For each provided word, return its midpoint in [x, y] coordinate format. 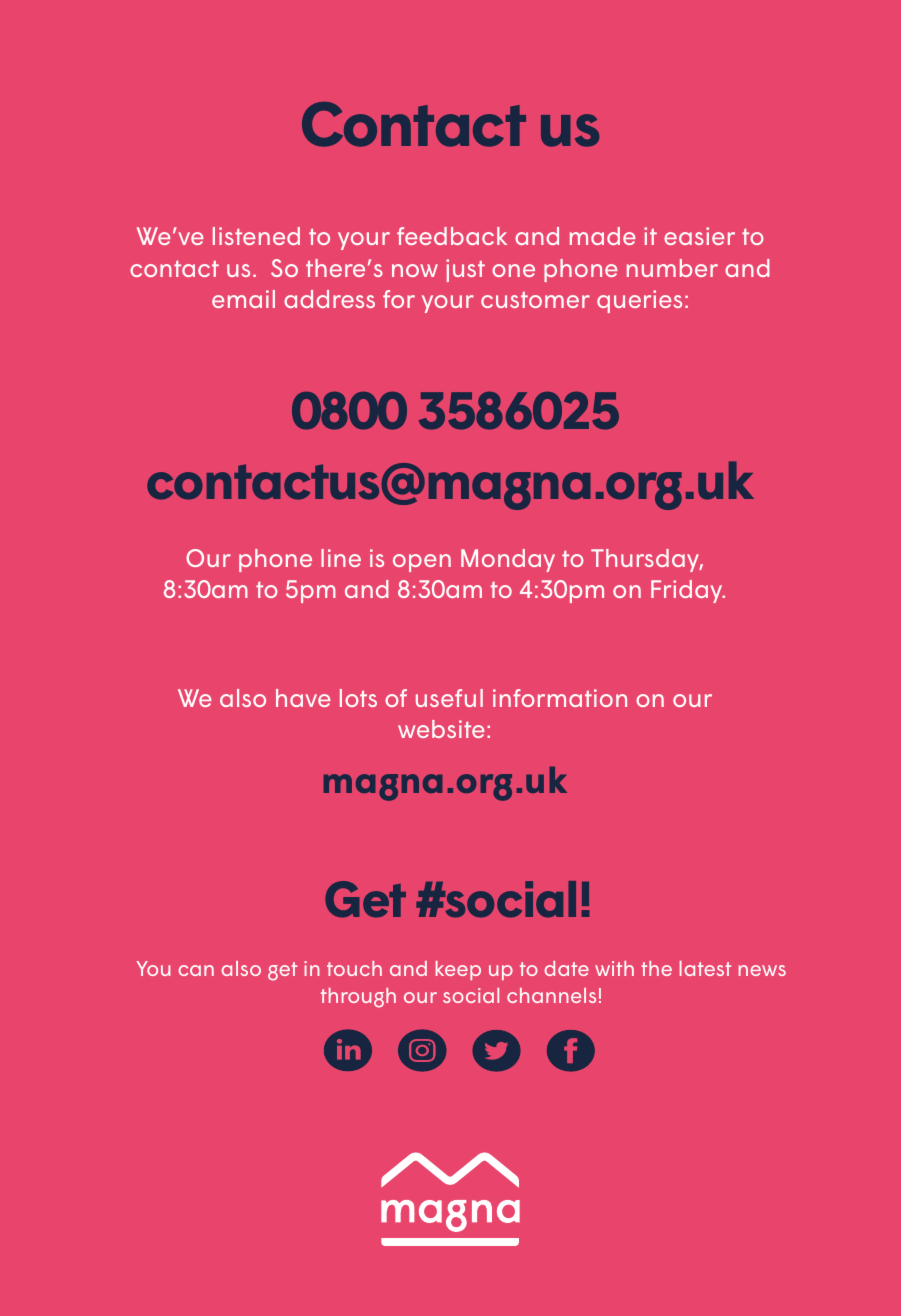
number [672, 268]
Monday [508, 560]
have [303, 698]
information [560, 698]
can [196, 970]
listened [256, 236]
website [441, 729]
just [465, 270]
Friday [688, 591]
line [341, 558]
